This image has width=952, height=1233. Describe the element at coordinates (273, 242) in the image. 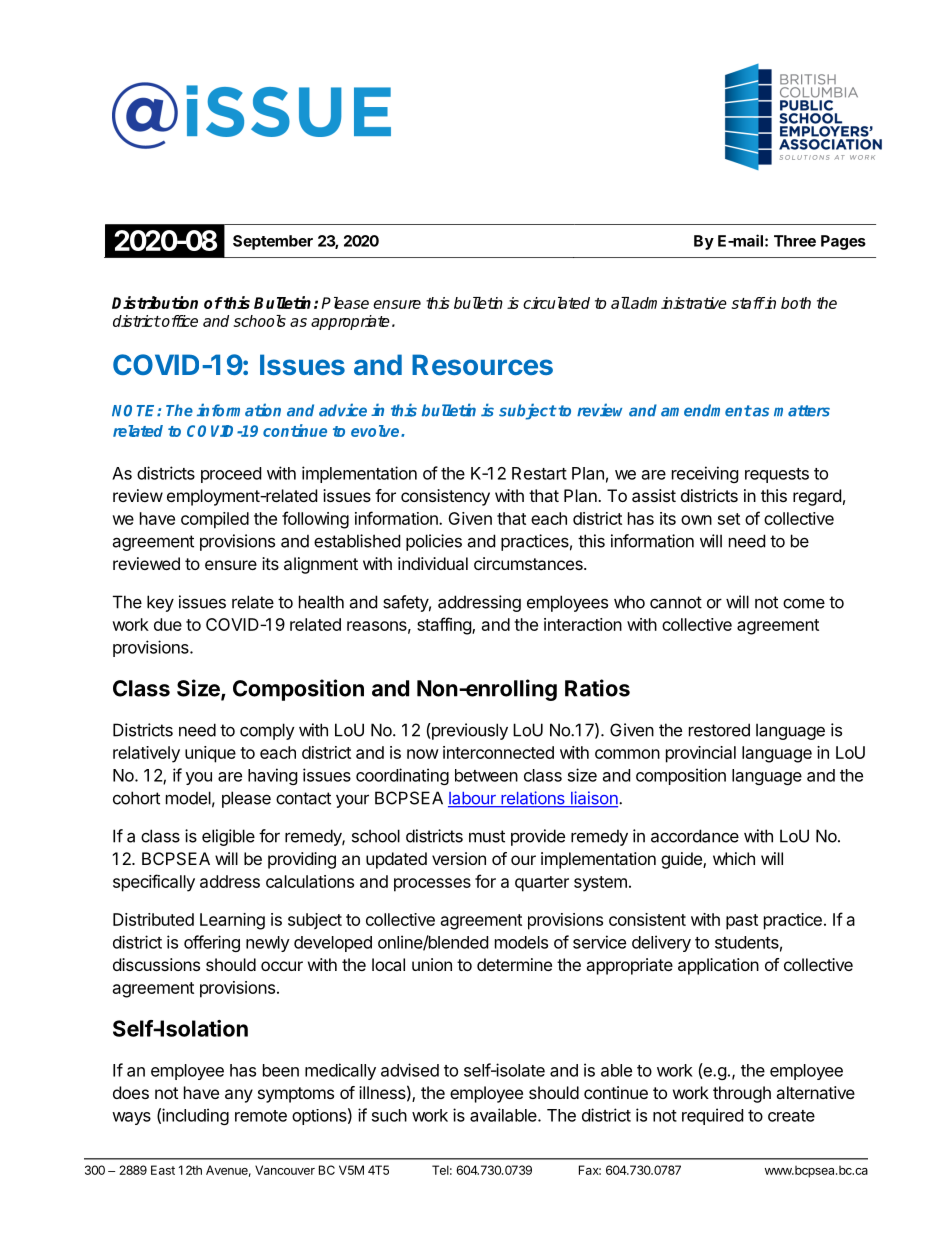

I see `September` at that location.
